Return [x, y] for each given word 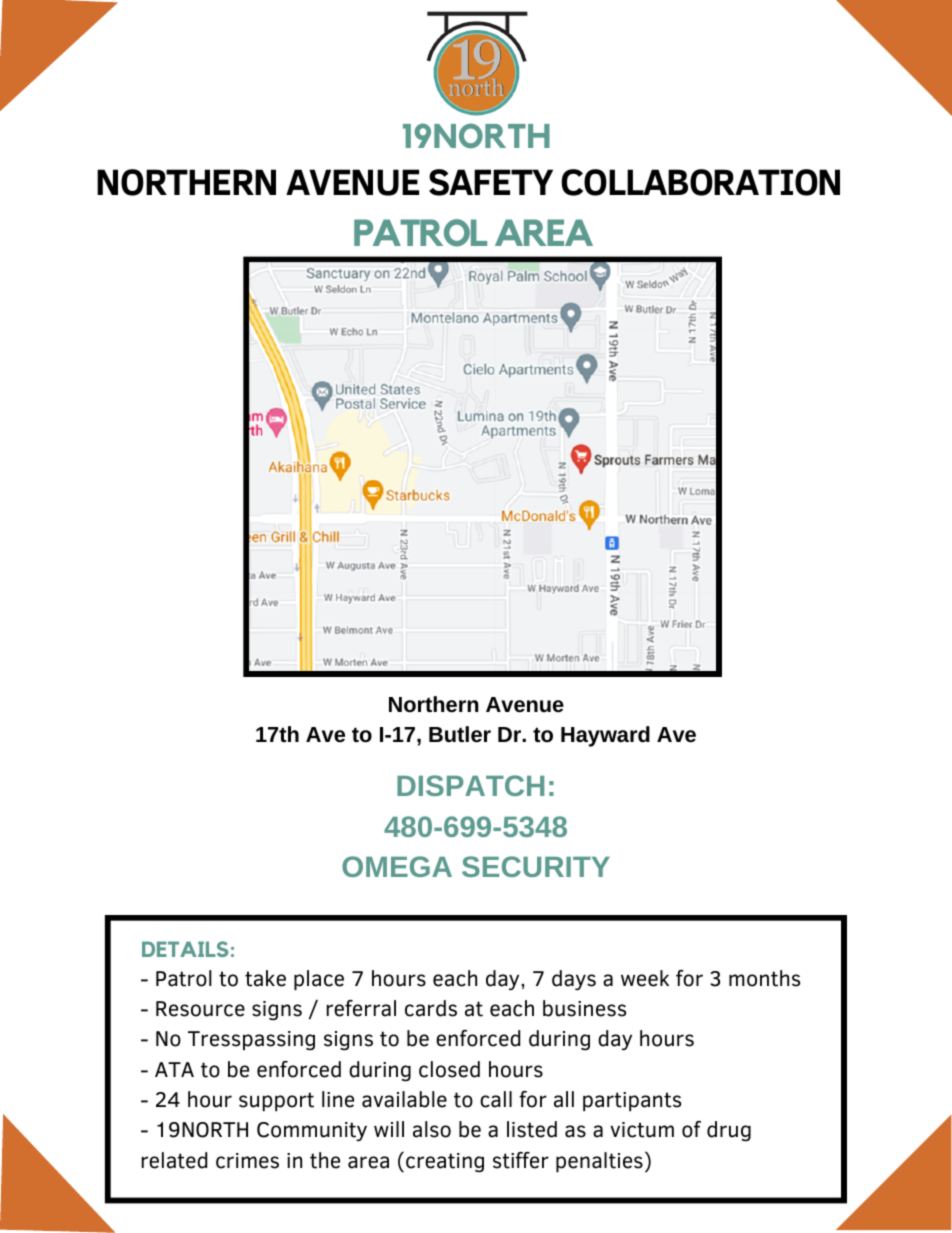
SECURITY [536, 866]
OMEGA [397, 866]
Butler [460, 734]
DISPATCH [470, 785]
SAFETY [491, 182]
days [574, 980]
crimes [247, 1161]
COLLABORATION [700, 182]
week [645, 978]
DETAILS [185, 949]
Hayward [605, 736]
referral [361, 1008]
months [764, 978]
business [584, 1008]
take [265, 978]
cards [431, 1008]
